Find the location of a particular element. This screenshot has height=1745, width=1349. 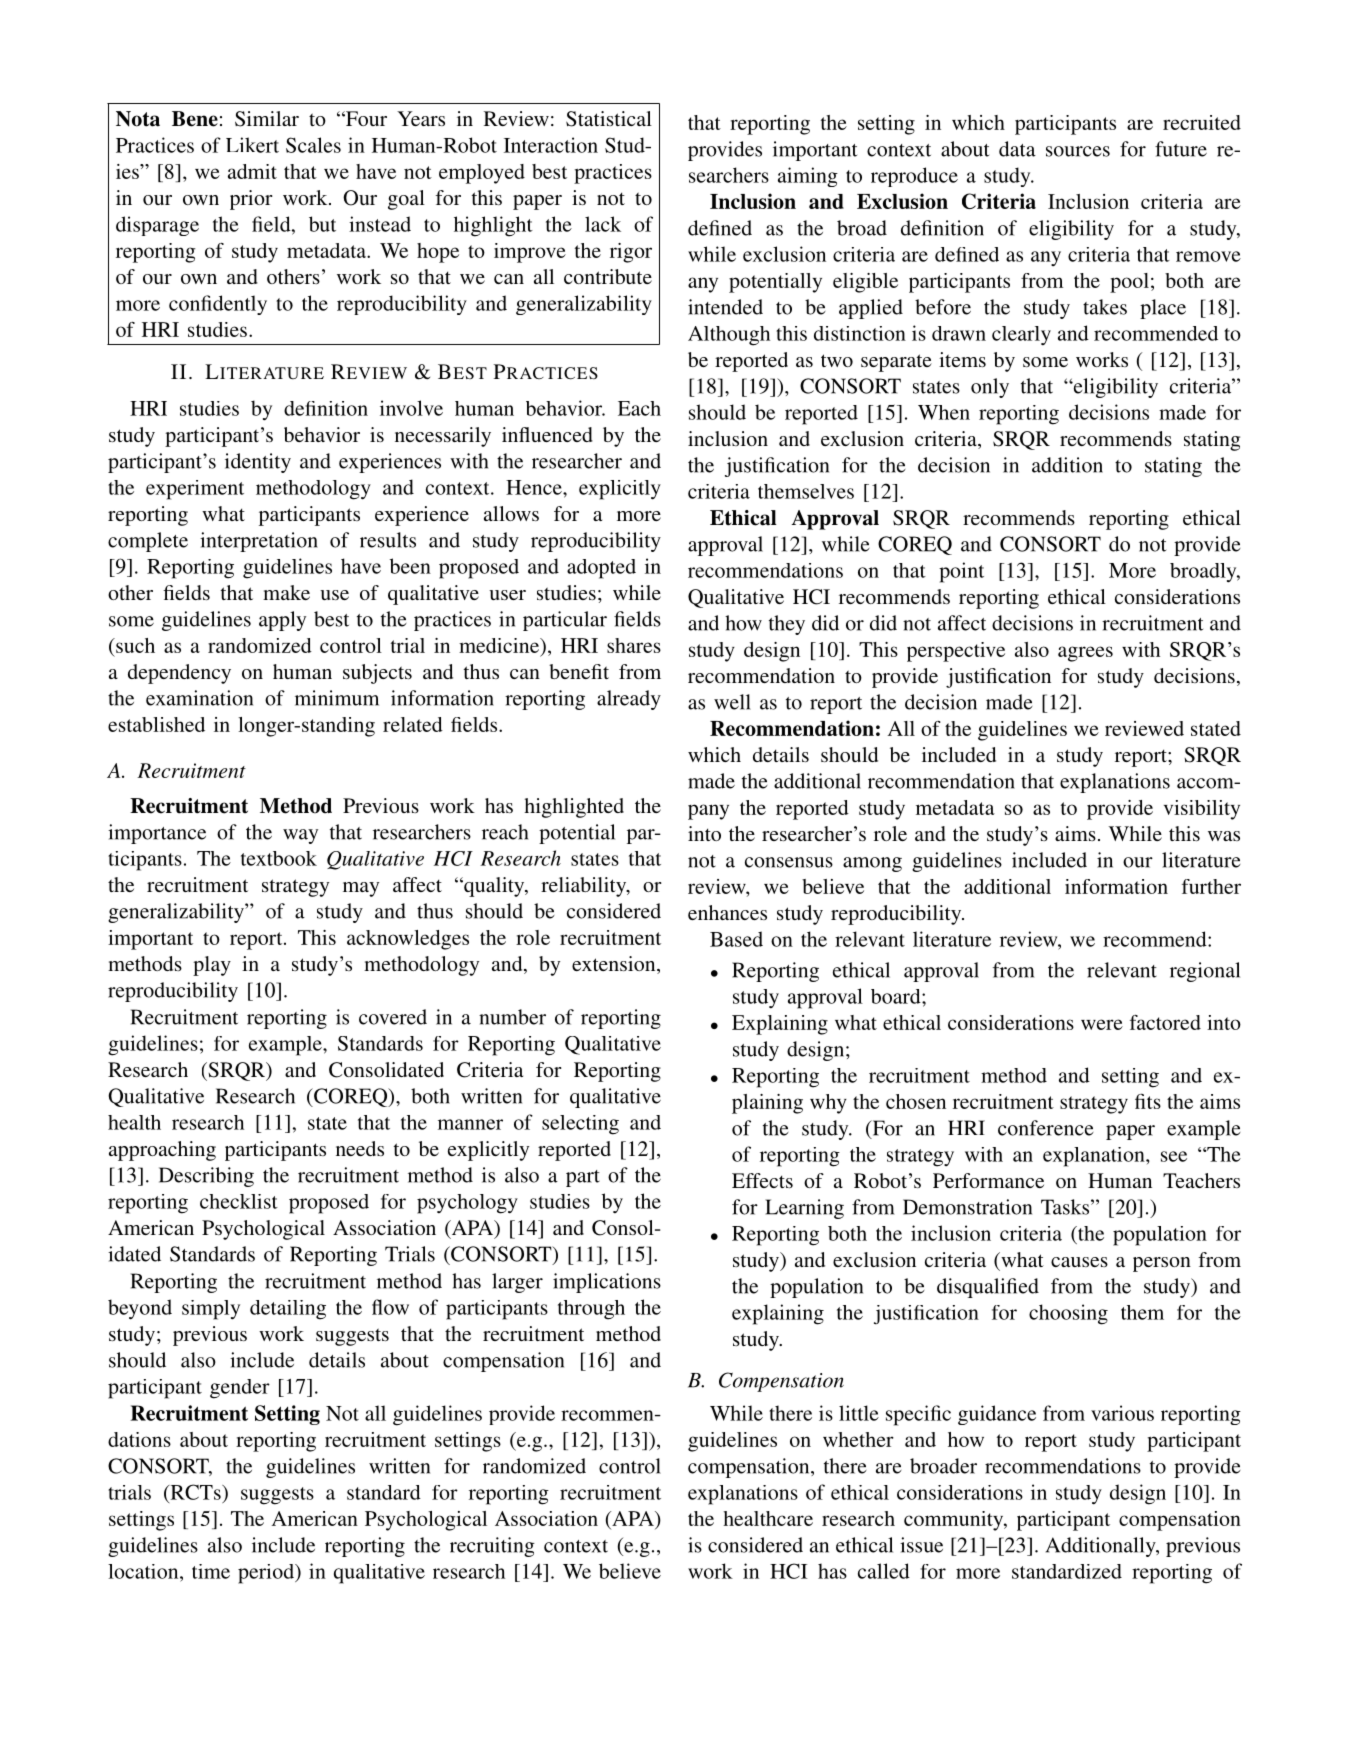

recruiting is located at coordinates (492, 1547).
